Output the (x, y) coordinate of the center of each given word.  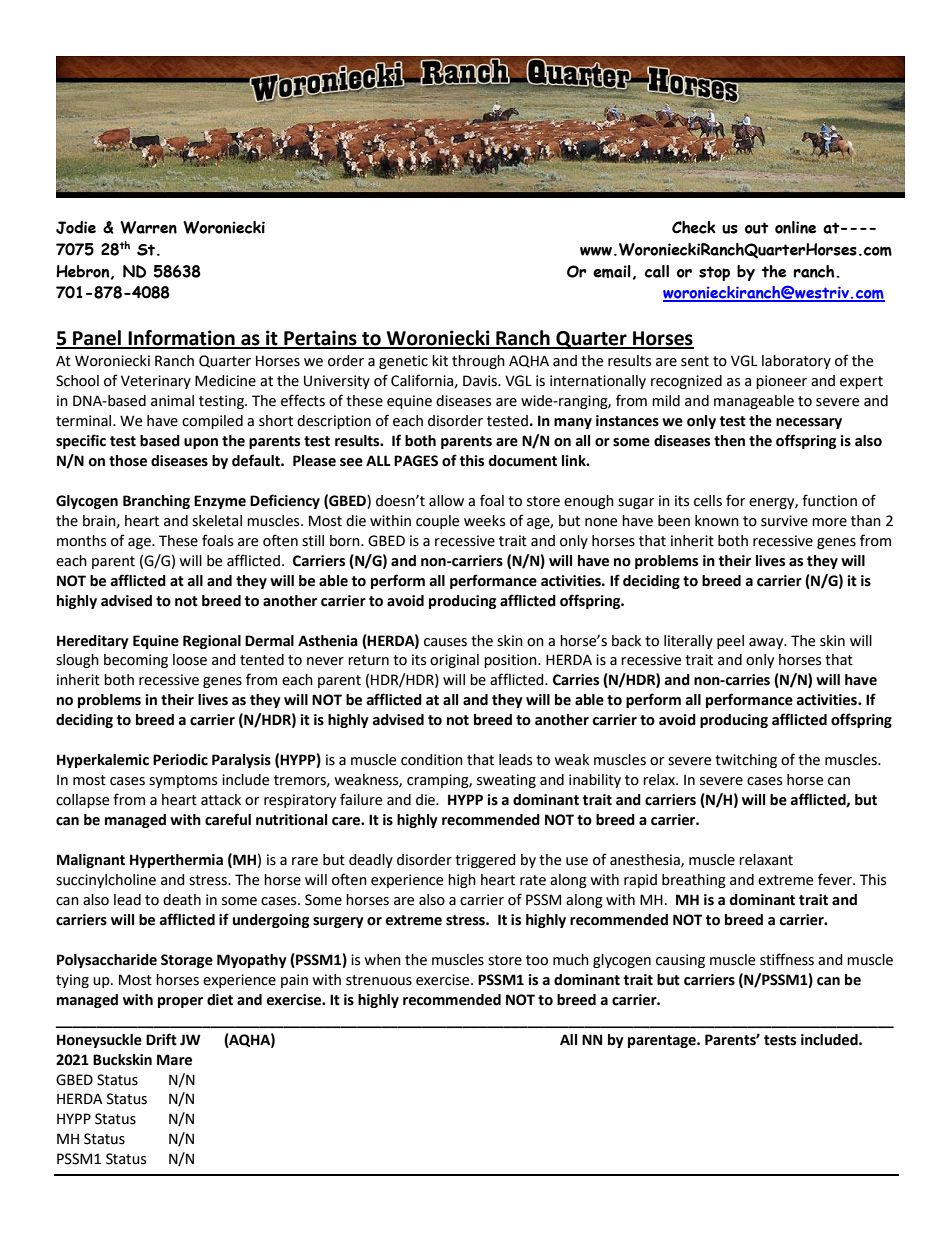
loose (190, 660)
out (756, 228)
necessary (809, 423)
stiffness (787, 959)
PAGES (416, 461)
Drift (161, 1039)
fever (836, 879)
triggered (485, 861)
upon (201, 443)
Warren (148, 227)
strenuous (379, 980)
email (612, 271)
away (767, 643)
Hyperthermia (176, 861)
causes (445, 642)
